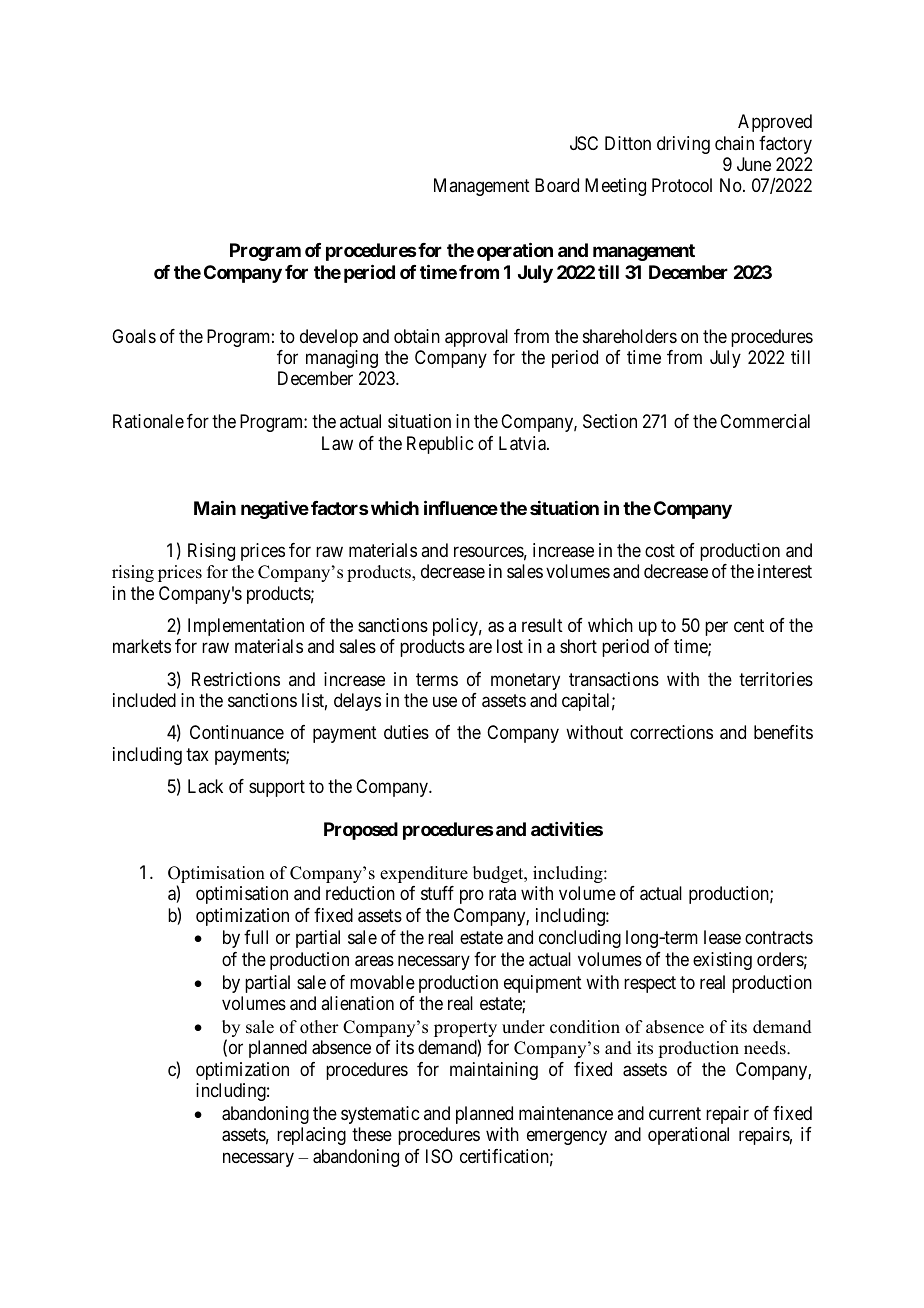 The height and width of the document is (1308, 924). I want to click on replacing, so click(311, 1136).
